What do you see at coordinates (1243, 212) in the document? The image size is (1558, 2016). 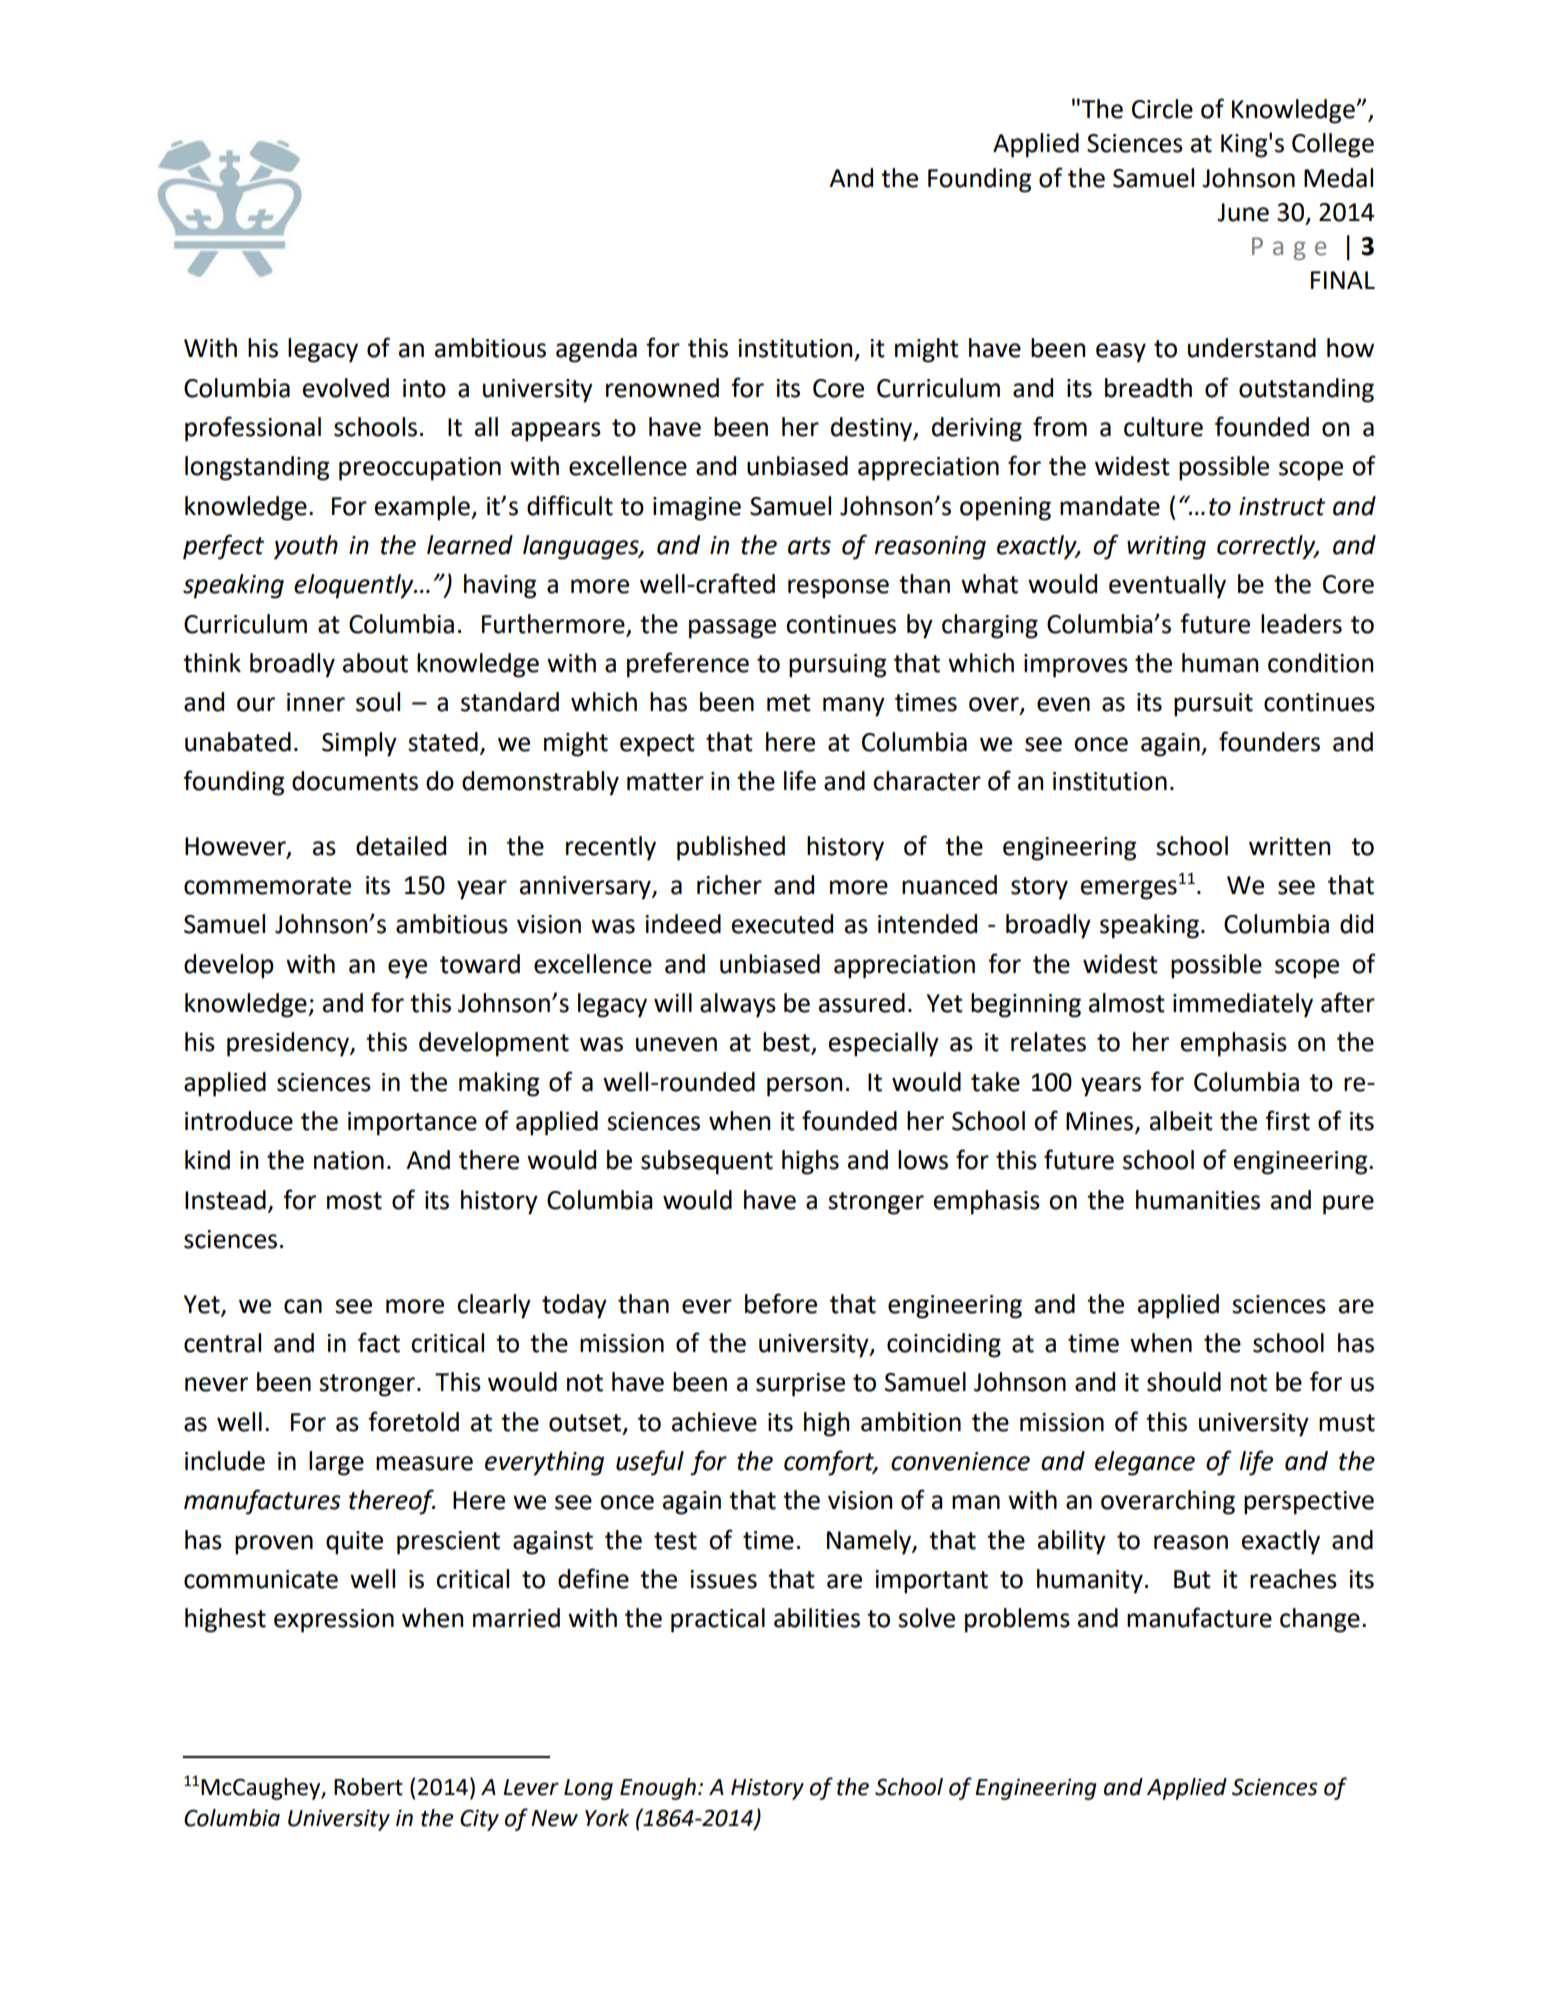 I see `June` at bounding box center [1243, 212].
